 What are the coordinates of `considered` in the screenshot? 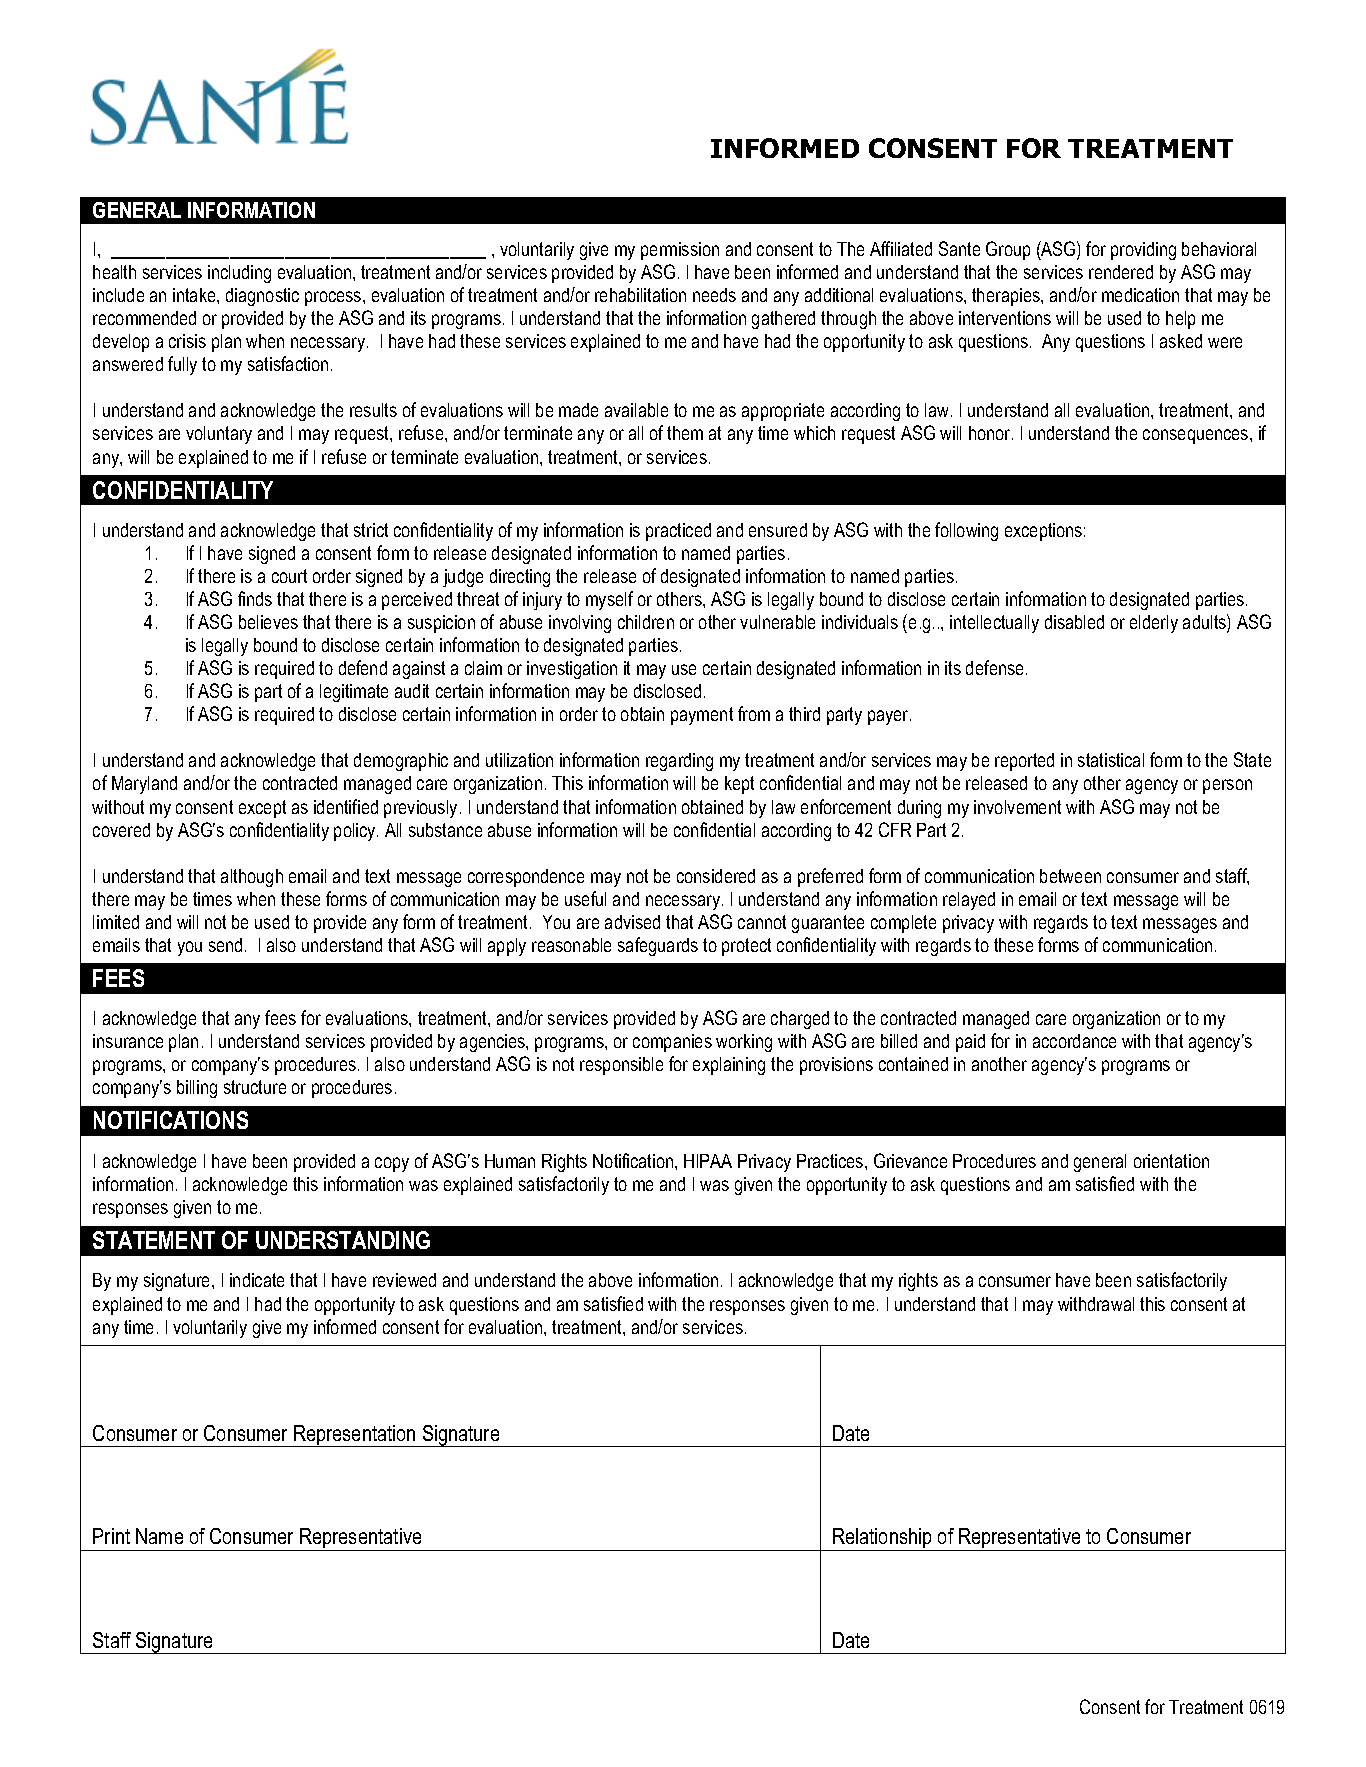 It's located at (716, 876).
